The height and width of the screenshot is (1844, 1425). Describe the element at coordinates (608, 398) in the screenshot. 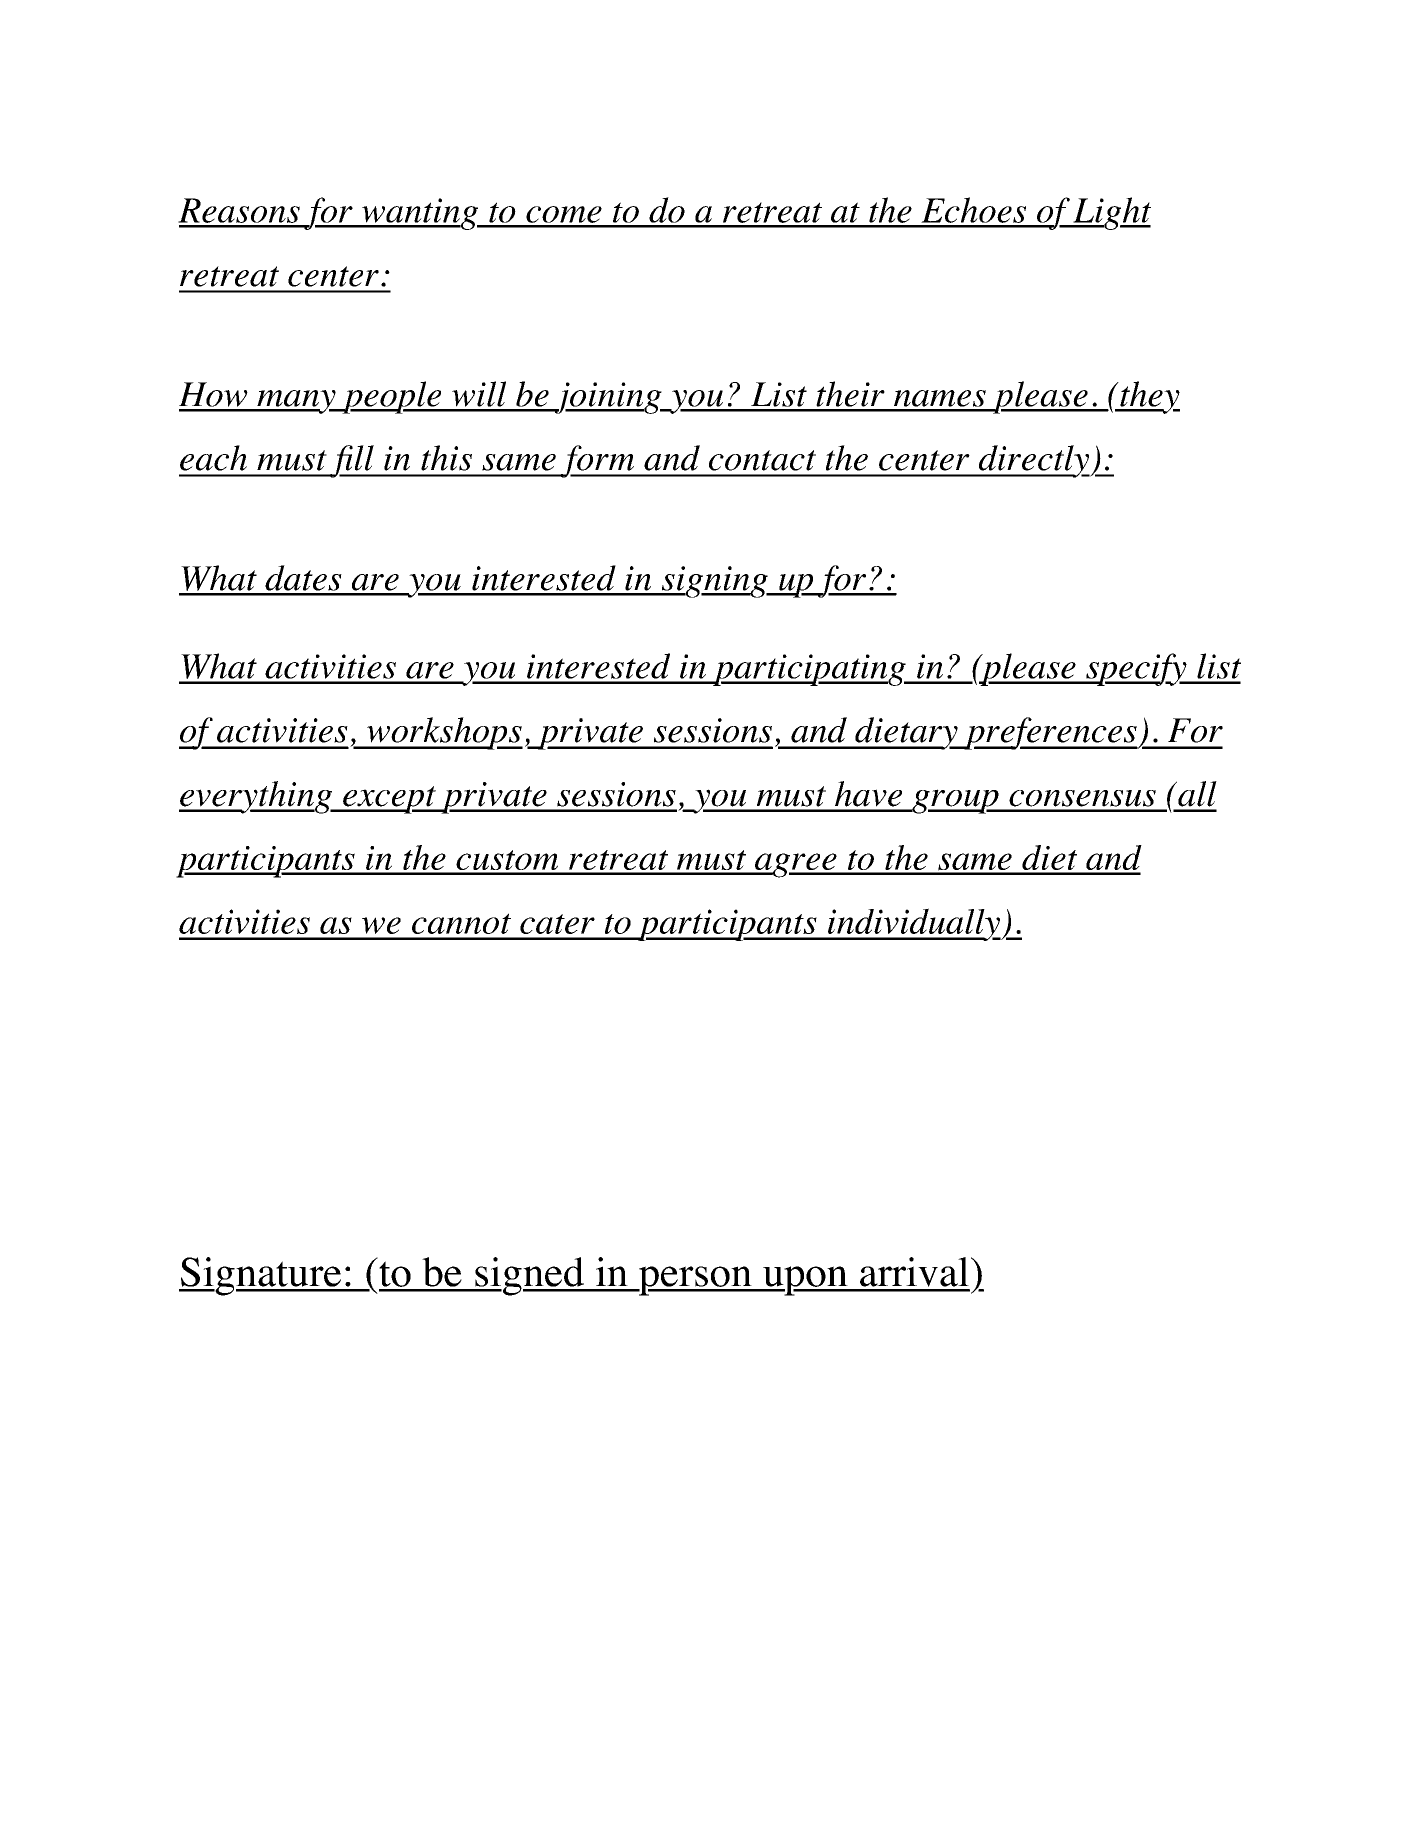

I see `joining` at that location.
